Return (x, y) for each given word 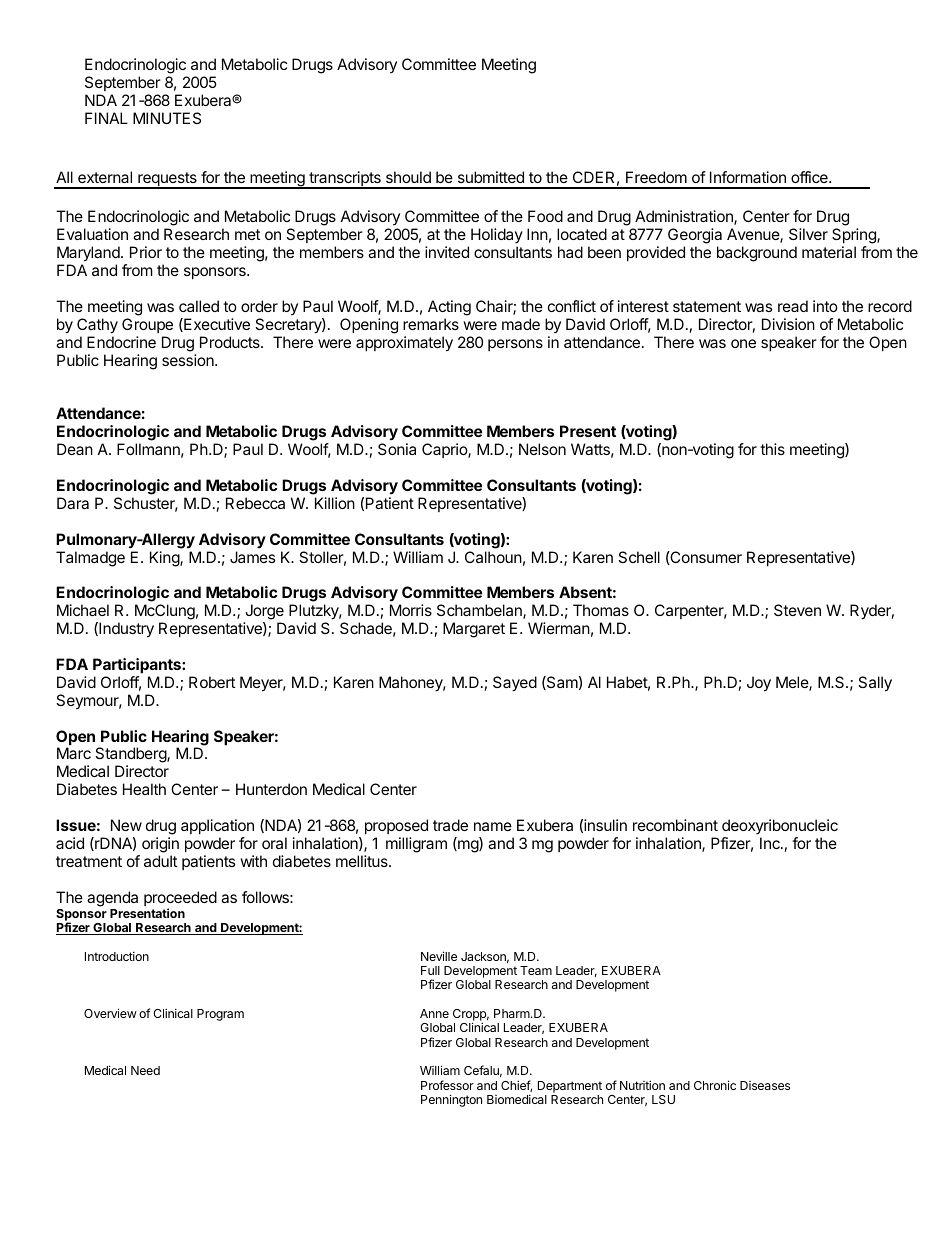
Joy (759, 684)
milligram (416, 845)
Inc (771, 843)
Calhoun (493, 557)
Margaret (474, 630)
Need (145, 1070)
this (772, 449)
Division (788, 324)
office (810, 177)
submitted (491, 177)
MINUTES (167, 118)
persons (515, 345)
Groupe (147, 325)
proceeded (180, 900)
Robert (212, 682)
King (165, 559)
